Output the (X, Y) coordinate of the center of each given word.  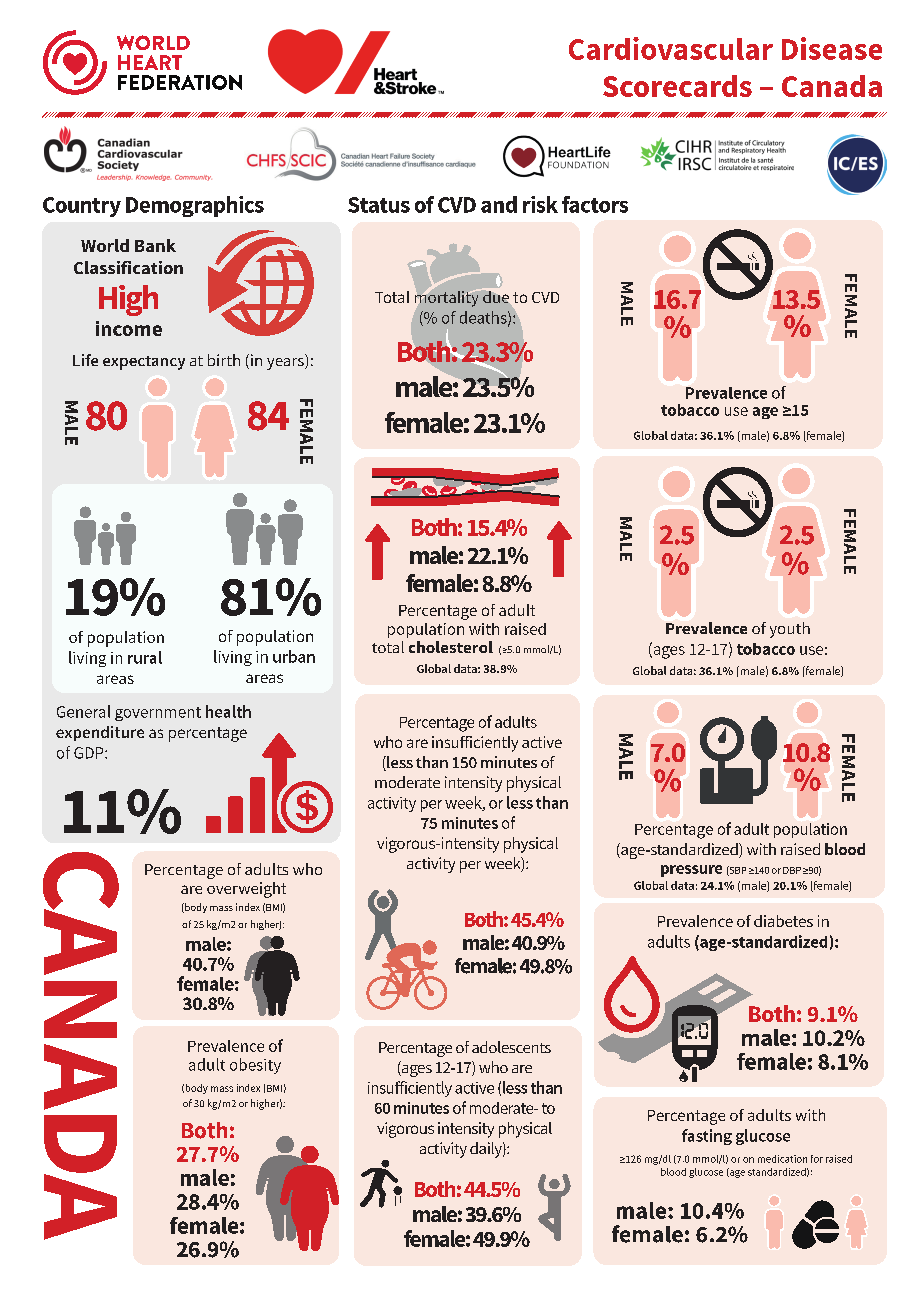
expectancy (144, 363)
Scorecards (677, 86)
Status (379, 205)
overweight (246, 890)
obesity (255, 1066)
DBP (792, 870)
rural (145, 657)
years (286, 364)
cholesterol (451, 647)
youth (790, 630)
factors (595, 204)
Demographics (195, 206)
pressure (691, 871)
